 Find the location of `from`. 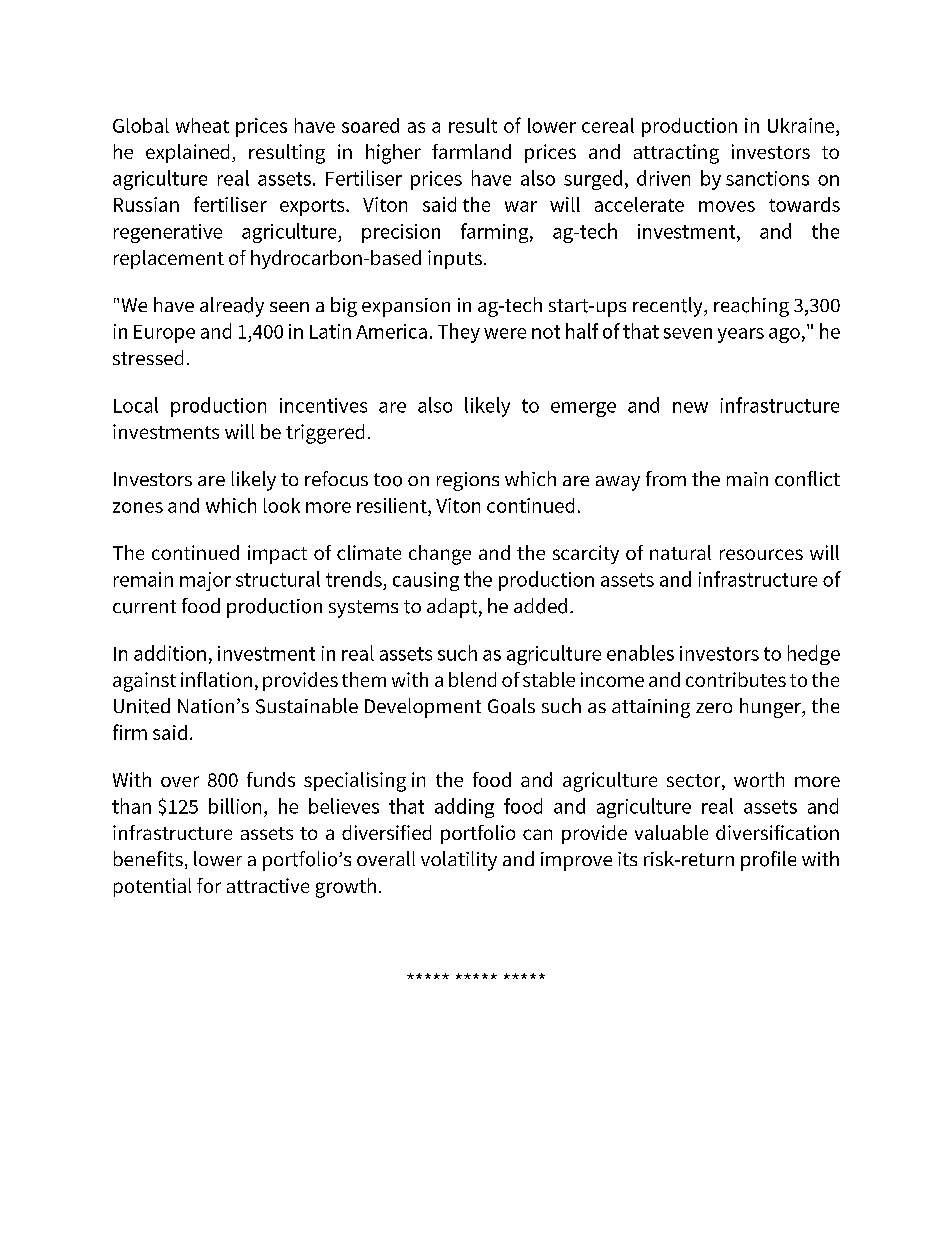

from is located at coordinates (666, 478).
